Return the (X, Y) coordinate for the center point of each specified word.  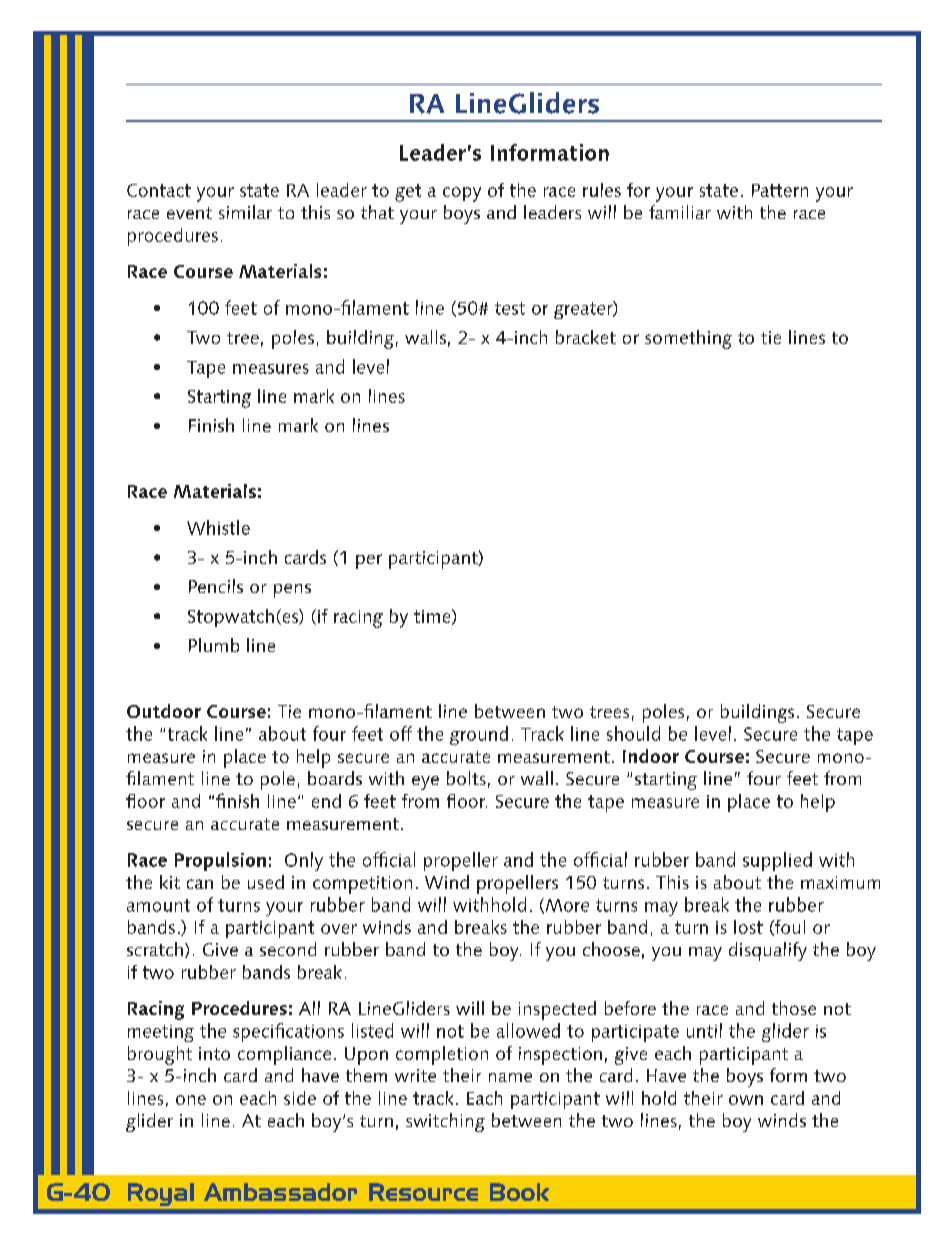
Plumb (214, 645)
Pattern (780, 190)
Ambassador (280, 1192)
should (633, 733)
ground (479, 735)
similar (245, 212)
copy (462, 194)
